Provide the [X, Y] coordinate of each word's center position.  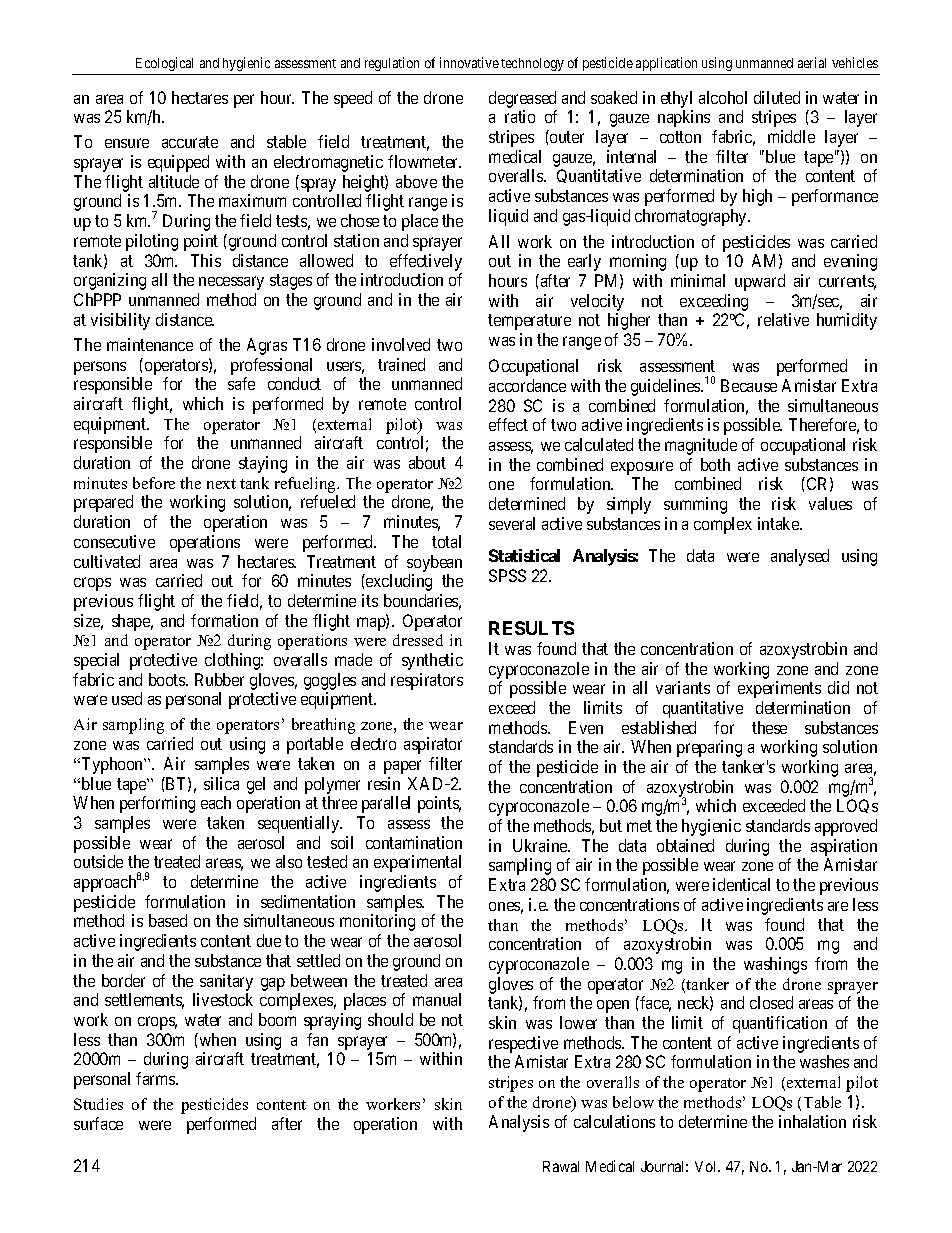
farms [156, 1078]
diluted [777, 97]
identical [741, 884]
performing [157, 804]
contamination [414, 842]
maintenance [150, 344]
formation [224, 620]
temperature [529, 322]
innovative [469, 62]
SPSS [507, 575]
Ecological [164, 64]
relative [783, 319]
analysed [800, 557]
